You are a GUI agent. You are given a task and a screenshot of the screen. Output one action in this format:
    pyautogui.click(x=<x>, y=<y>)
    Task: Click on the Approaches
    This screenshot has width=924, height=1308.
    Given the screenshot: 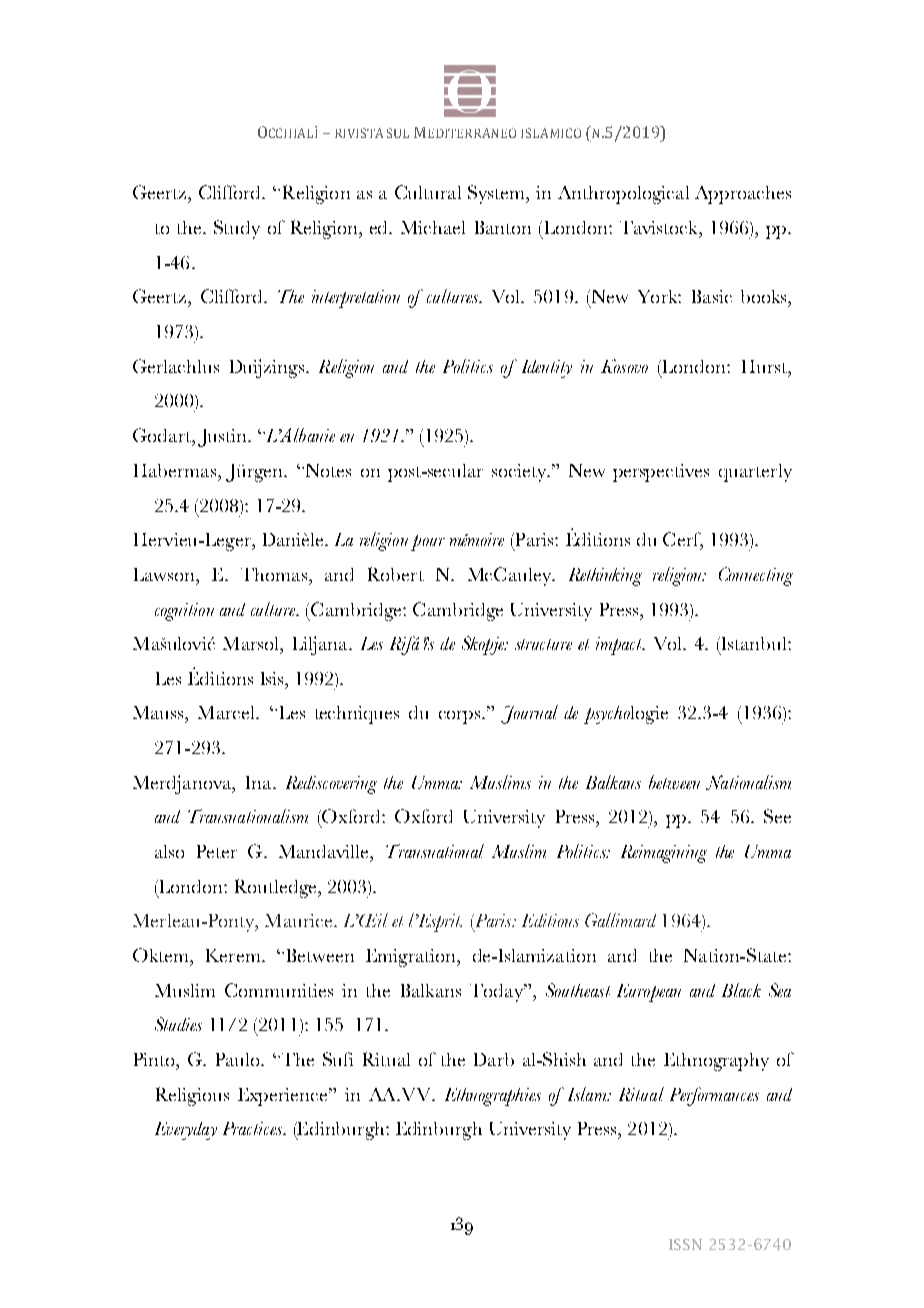 What is the action you would take?
    pyautogui.click(x=743, y=195)
